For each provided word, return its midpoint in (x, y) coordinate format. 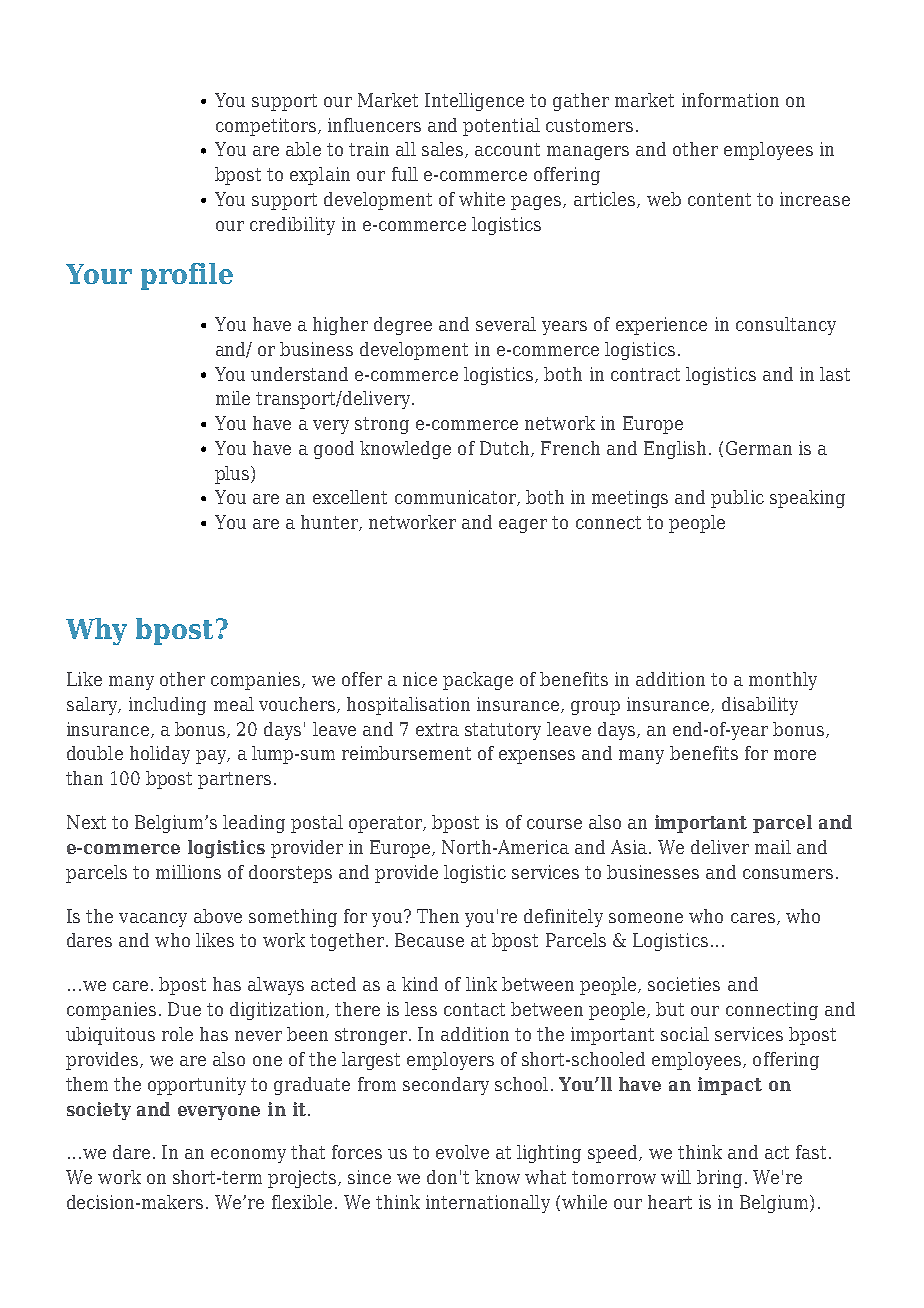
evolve (462, 1152)
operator (387, 824)
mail (773, 847)
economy (248, 1156)
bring (719, 1179)
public (737, 499)
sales (442, 149)
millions (188, 872)
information (730, 100)
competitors (266, 127)
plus (233, 475)
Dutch (506, 449)
